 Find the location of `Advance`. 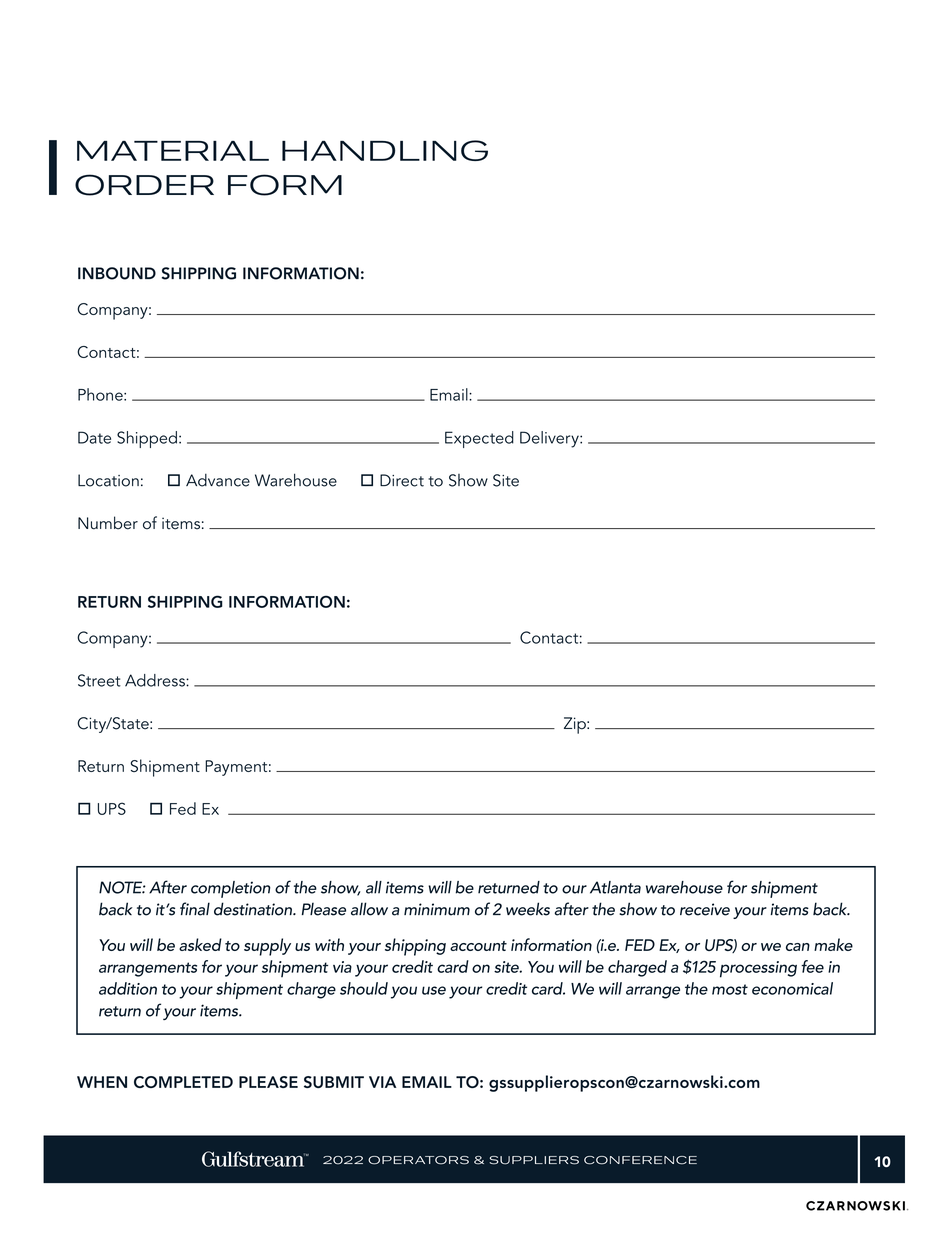

Advance is located at coordinates (218, 480).
